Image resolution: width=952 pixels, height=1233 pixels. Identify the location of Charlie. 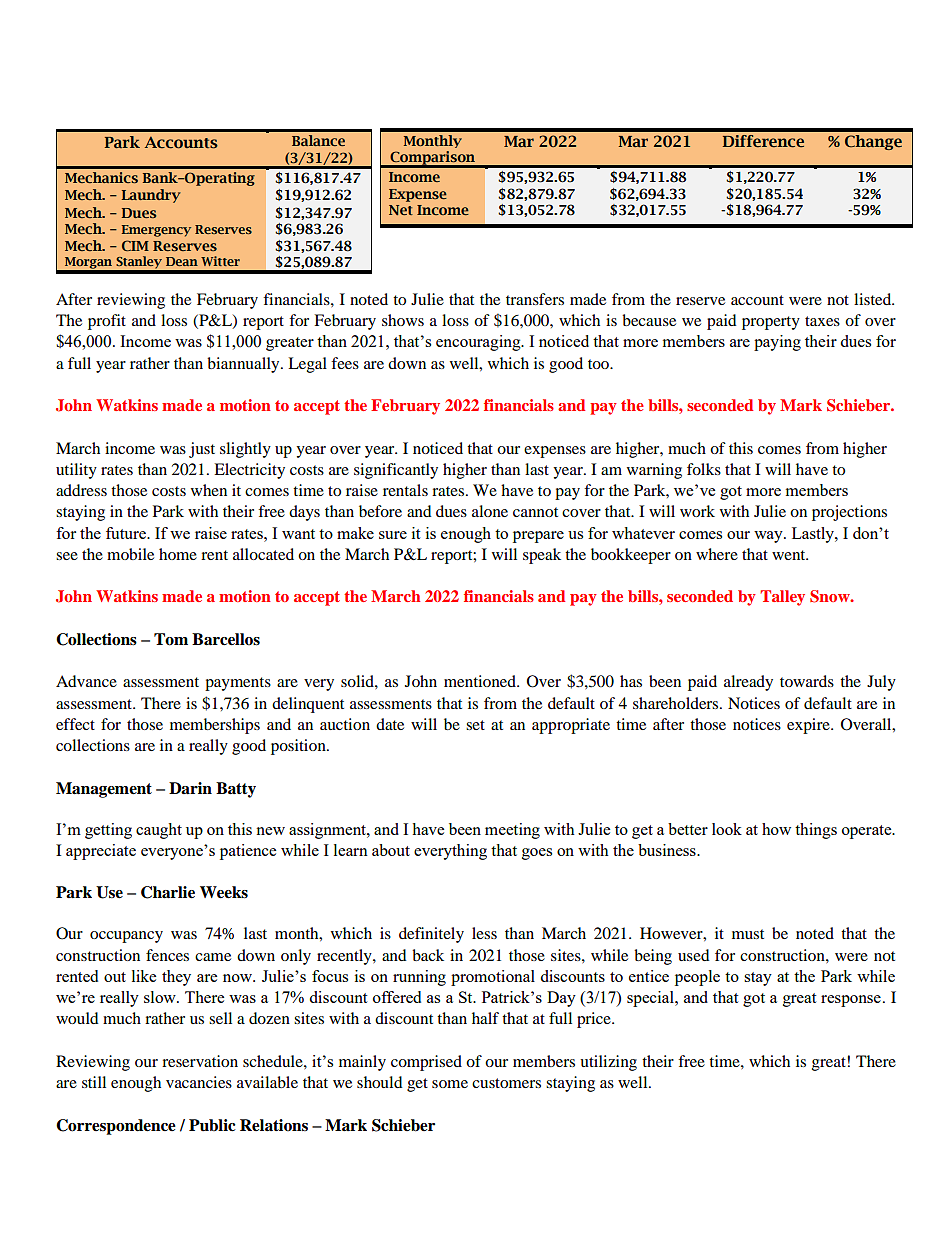
(168, 892).
